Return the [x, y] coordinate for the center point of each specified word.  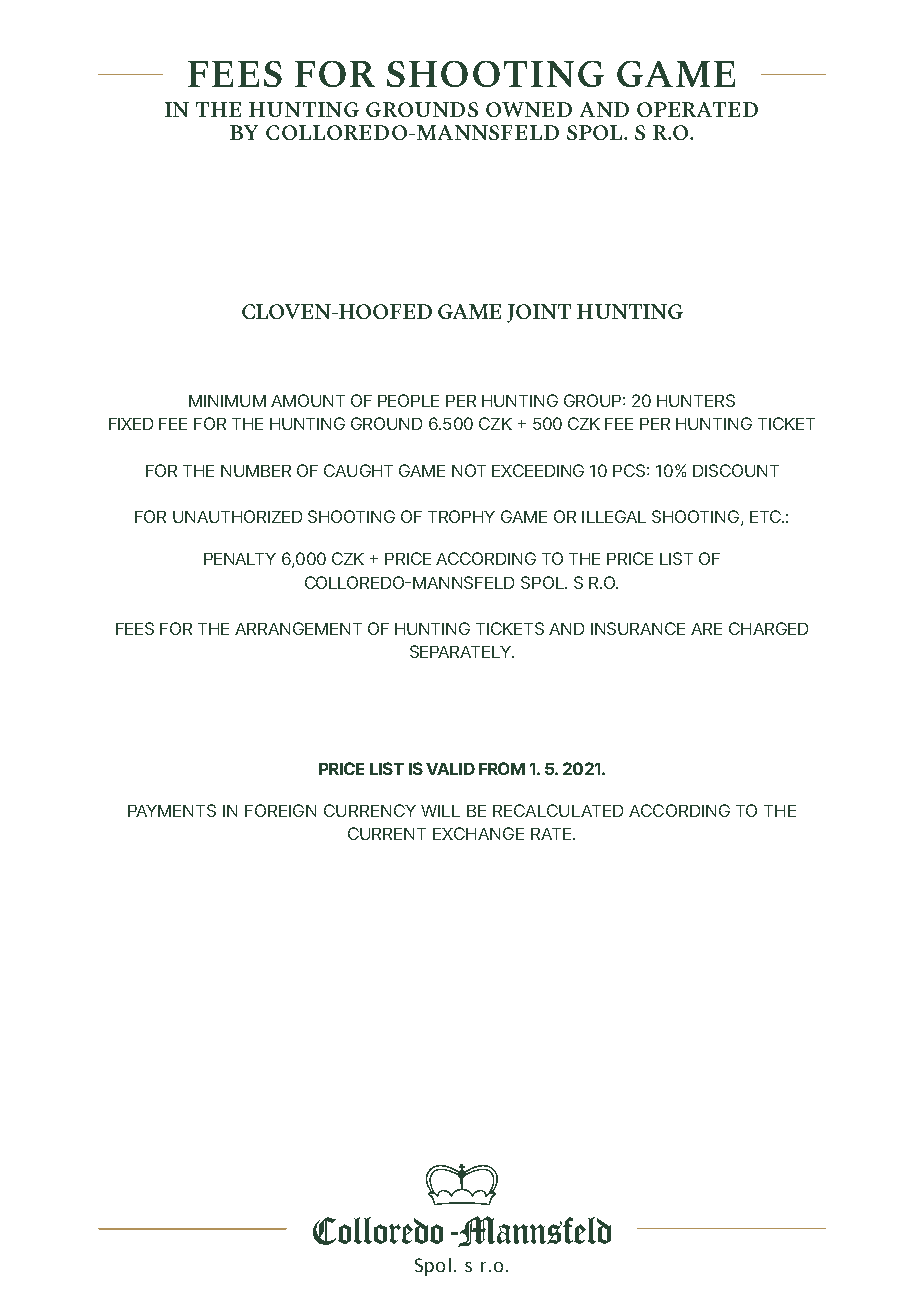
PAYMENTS [172, 810]
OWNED [529, 109]
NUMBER [256, 471]
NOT [469, 470]
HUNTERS [696, 400]
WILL [440, 811]
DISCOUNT [736, 470]
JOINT [539, 313]
